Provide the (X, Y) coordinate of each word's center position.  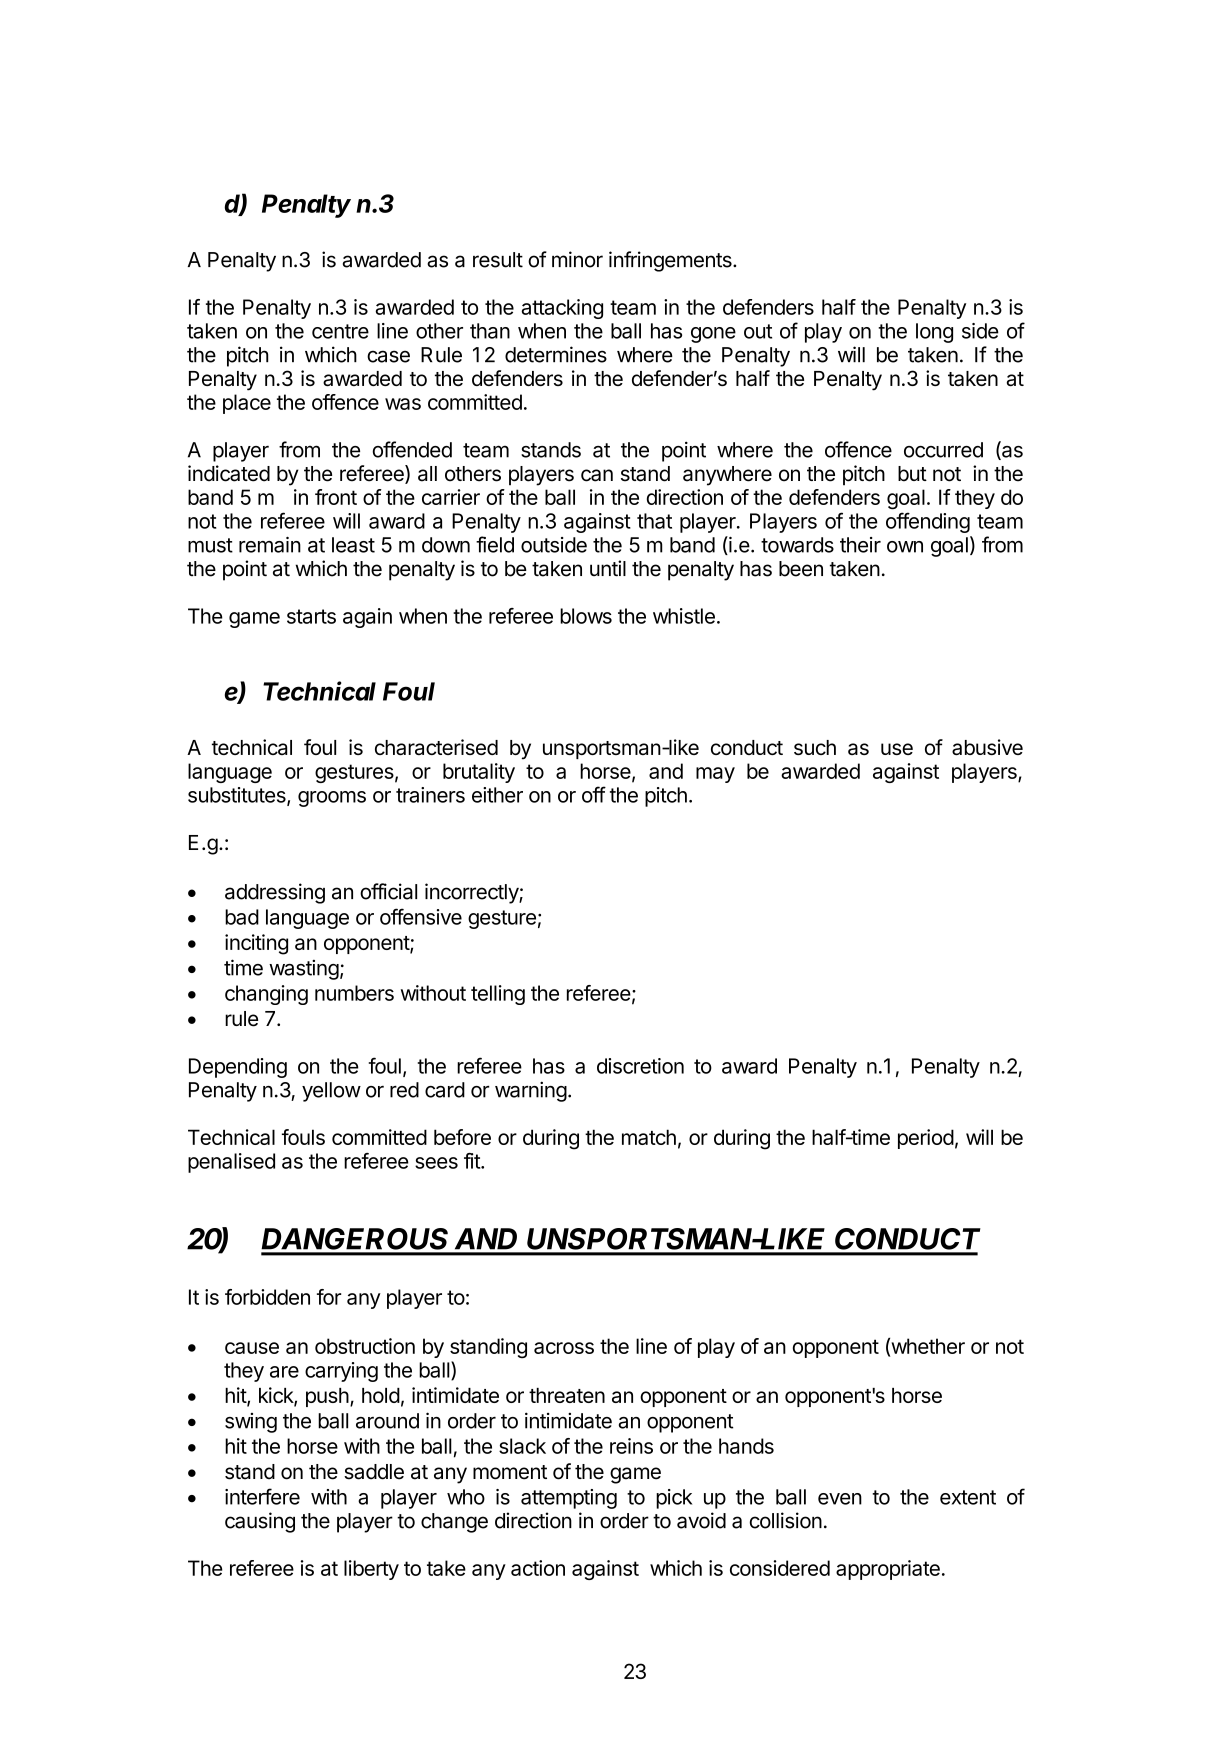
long (934, 333)
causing (260, 1522)
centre (340, 331)
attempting (569, 1499)
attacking (562, 309)
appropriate (888, 1570)
